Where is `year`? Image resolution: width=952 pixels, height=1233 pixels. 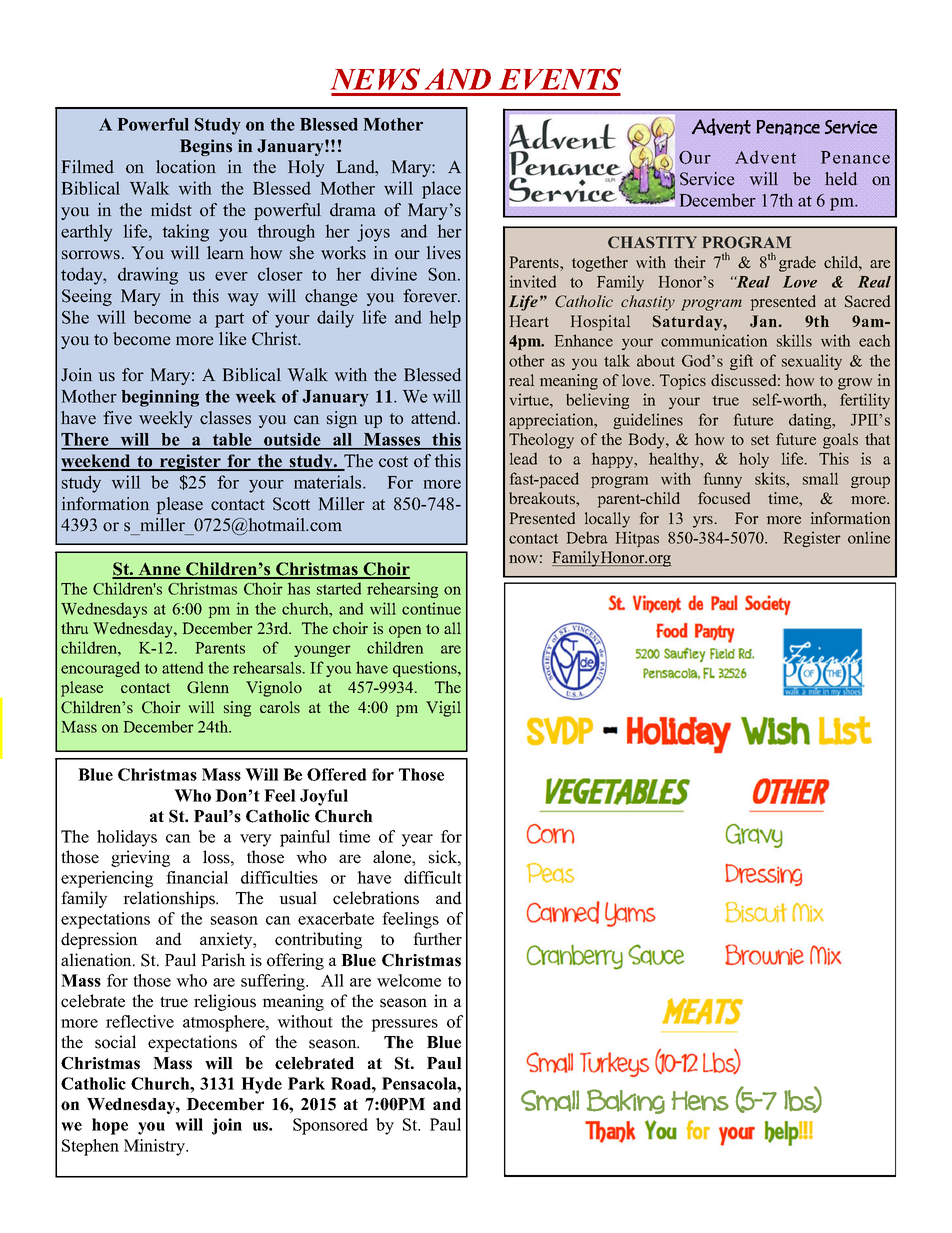
year is located at coordinates (417, 840).
